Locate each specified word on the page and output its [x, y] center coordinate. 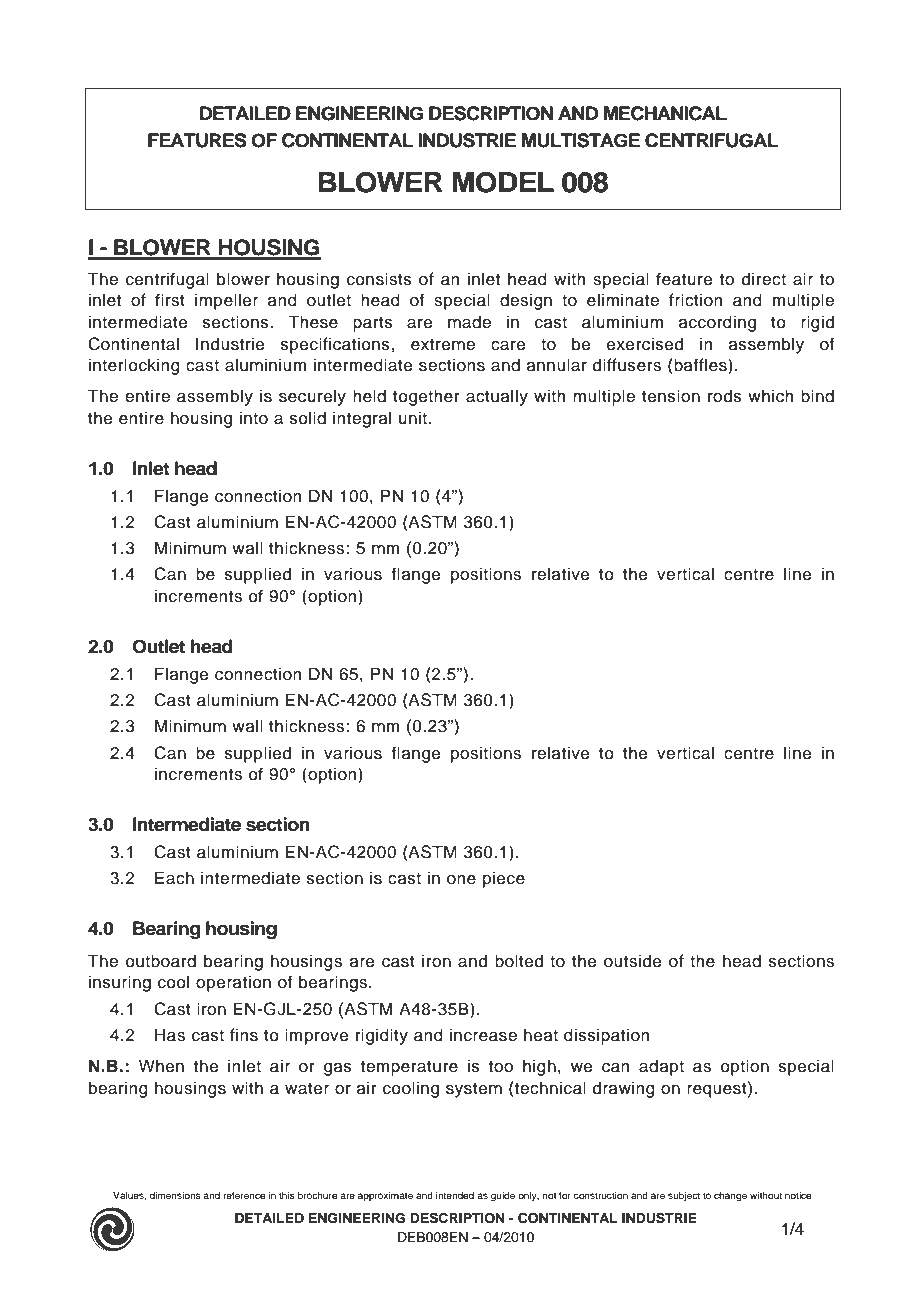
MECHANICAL [665, 113]
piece [504, 879]
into [254, 418]
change [730, 1197]
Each [174, 878]
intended [455, 1195]
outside [633, 961]
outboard [161, 961]
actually [497, 397]
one [461, 880]
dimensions [175, 1195]
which [770, 396]
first [170, 300]
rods [725, 396]
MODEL [503, 182]
